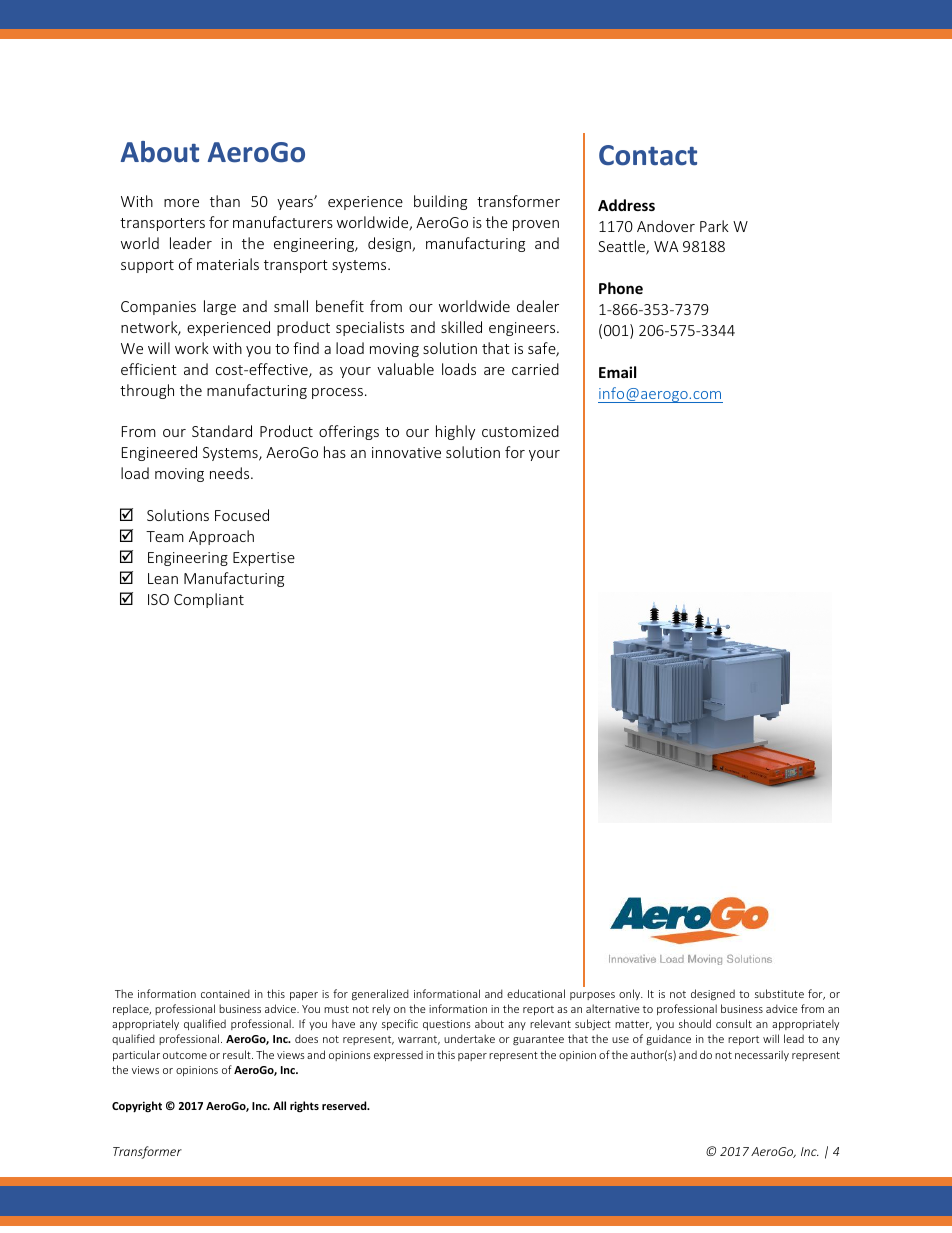  What do you see at coordinates (225, 201) in the page?
I see `than` at bounding box center [225, 201].
